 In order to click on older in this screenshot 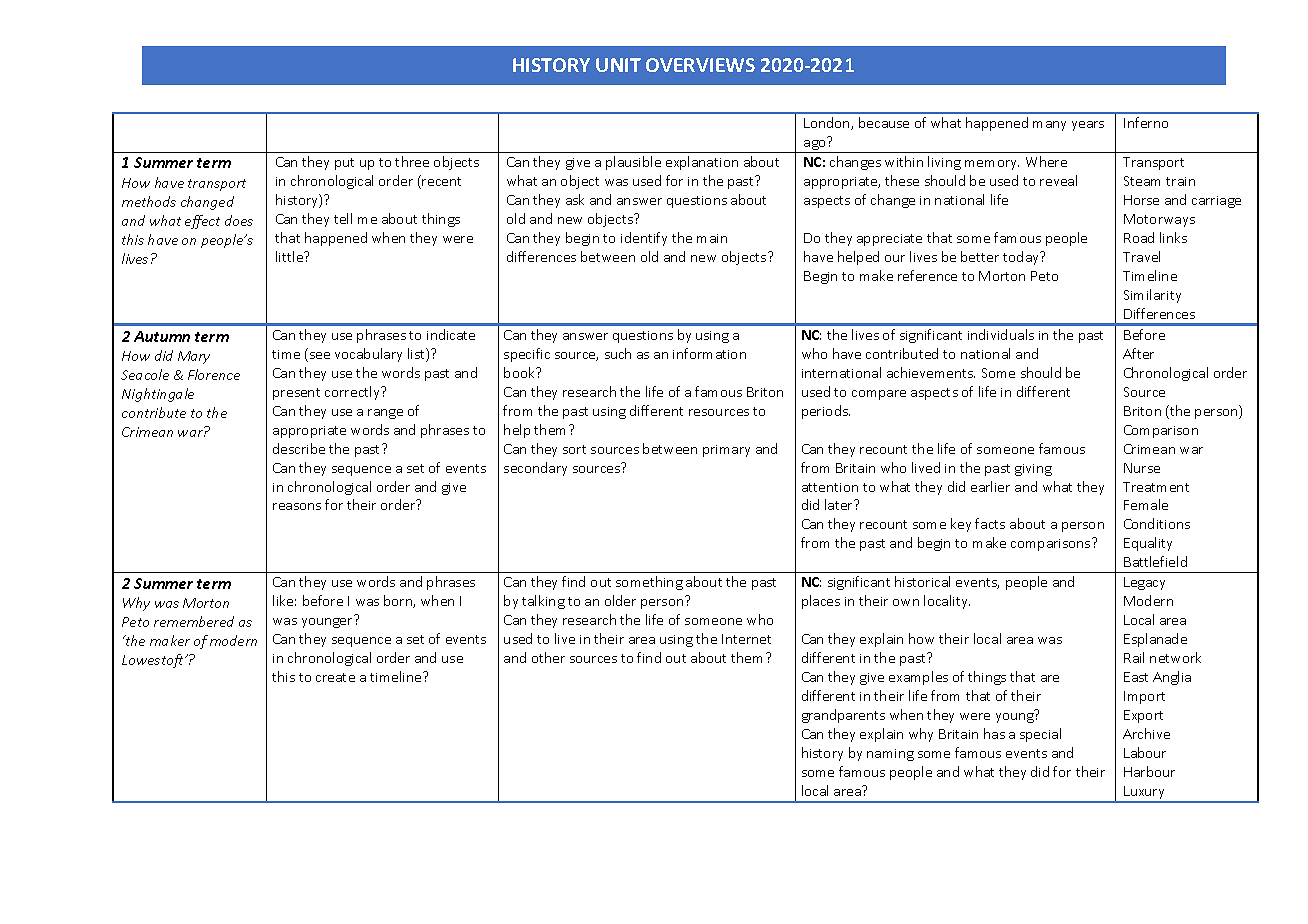, I will do `click(620, 600)`.
